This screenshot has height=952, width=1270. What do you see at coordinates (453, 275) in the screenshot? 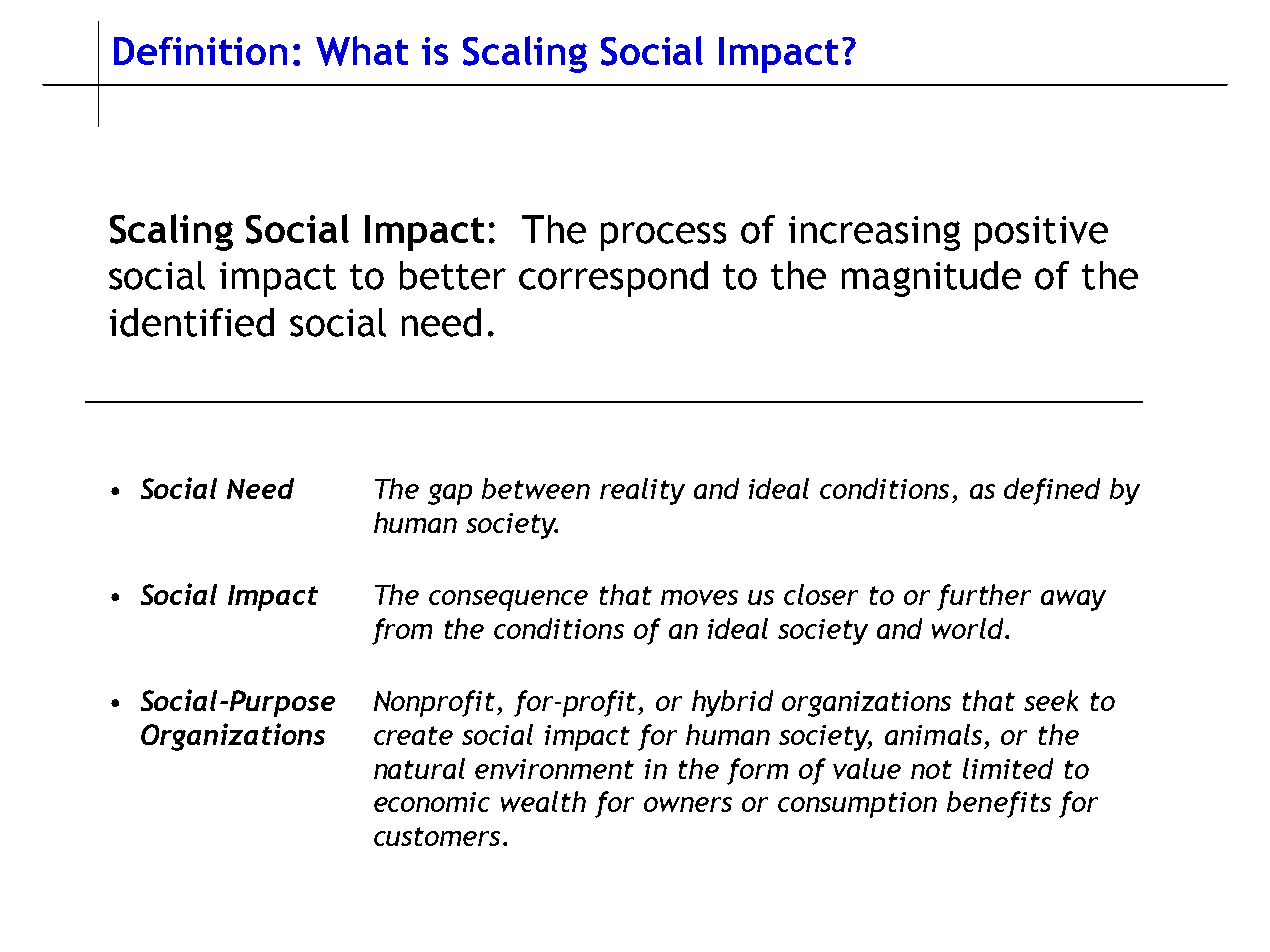
I see `better` at bounding box center [453, 275].
